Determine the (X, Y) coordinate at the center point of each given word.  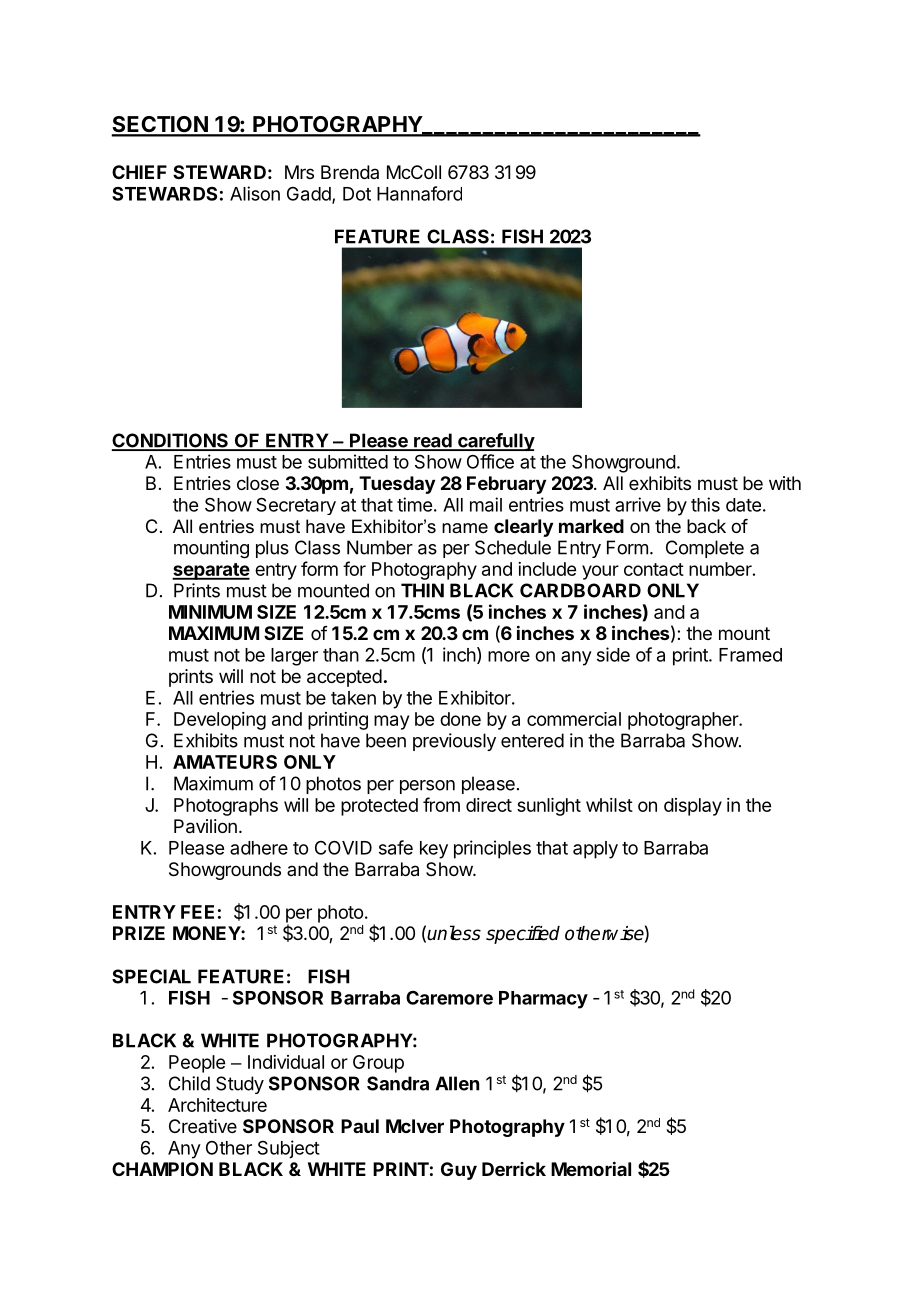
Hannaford (419, 193)
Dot (357, 194)
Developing (220, 721)
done (460, 719)
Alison (255, 193)
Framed (750, 655)
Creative (203, 1126)
